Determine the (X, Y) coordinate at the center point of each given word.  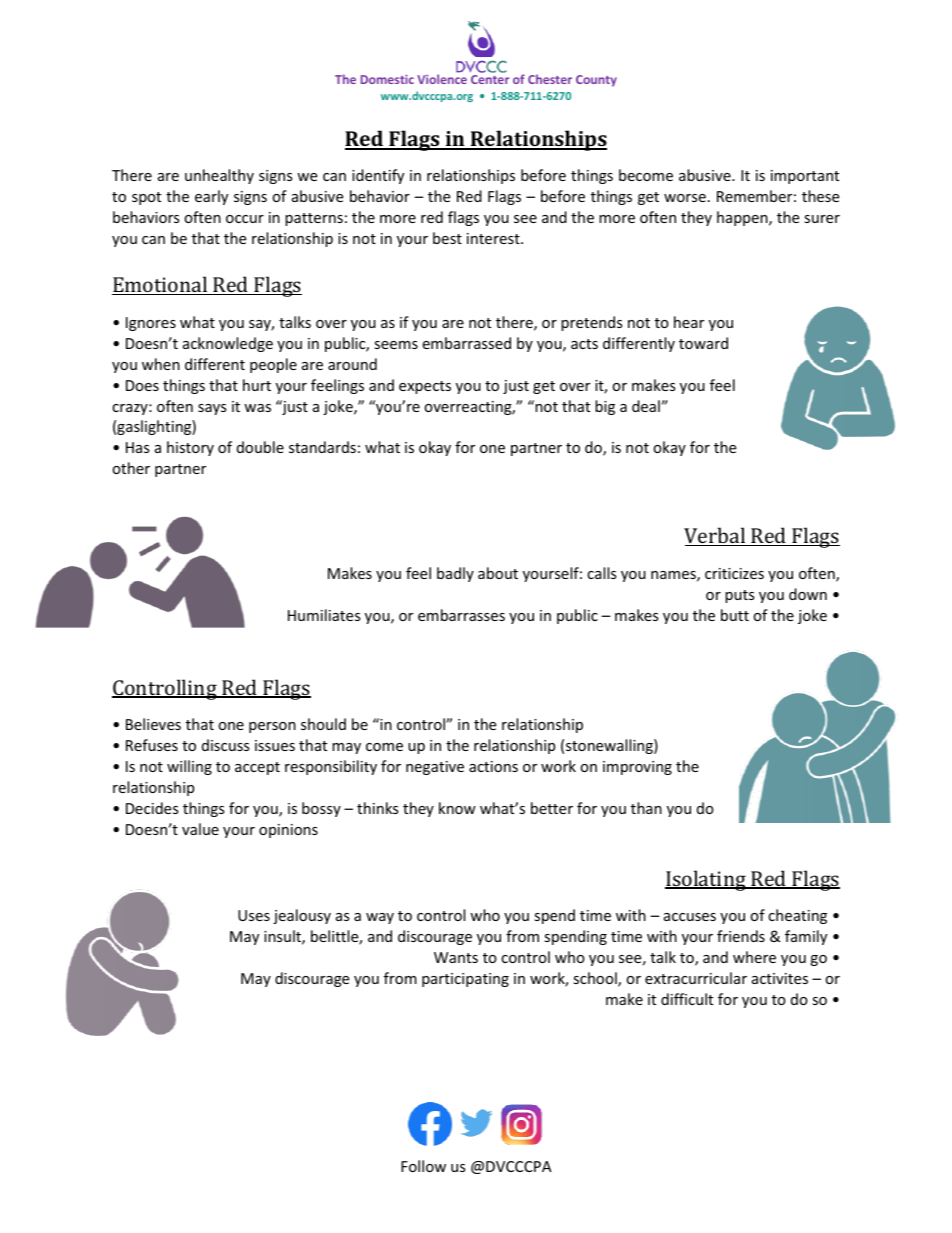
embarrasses (461, 615)
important (805, 177)
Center (490, 79)
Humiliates (324, 615)
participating (465, 980)
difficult (687, 999)
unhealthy (219, 176)
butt (735, 615)
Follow (423, 1166)
